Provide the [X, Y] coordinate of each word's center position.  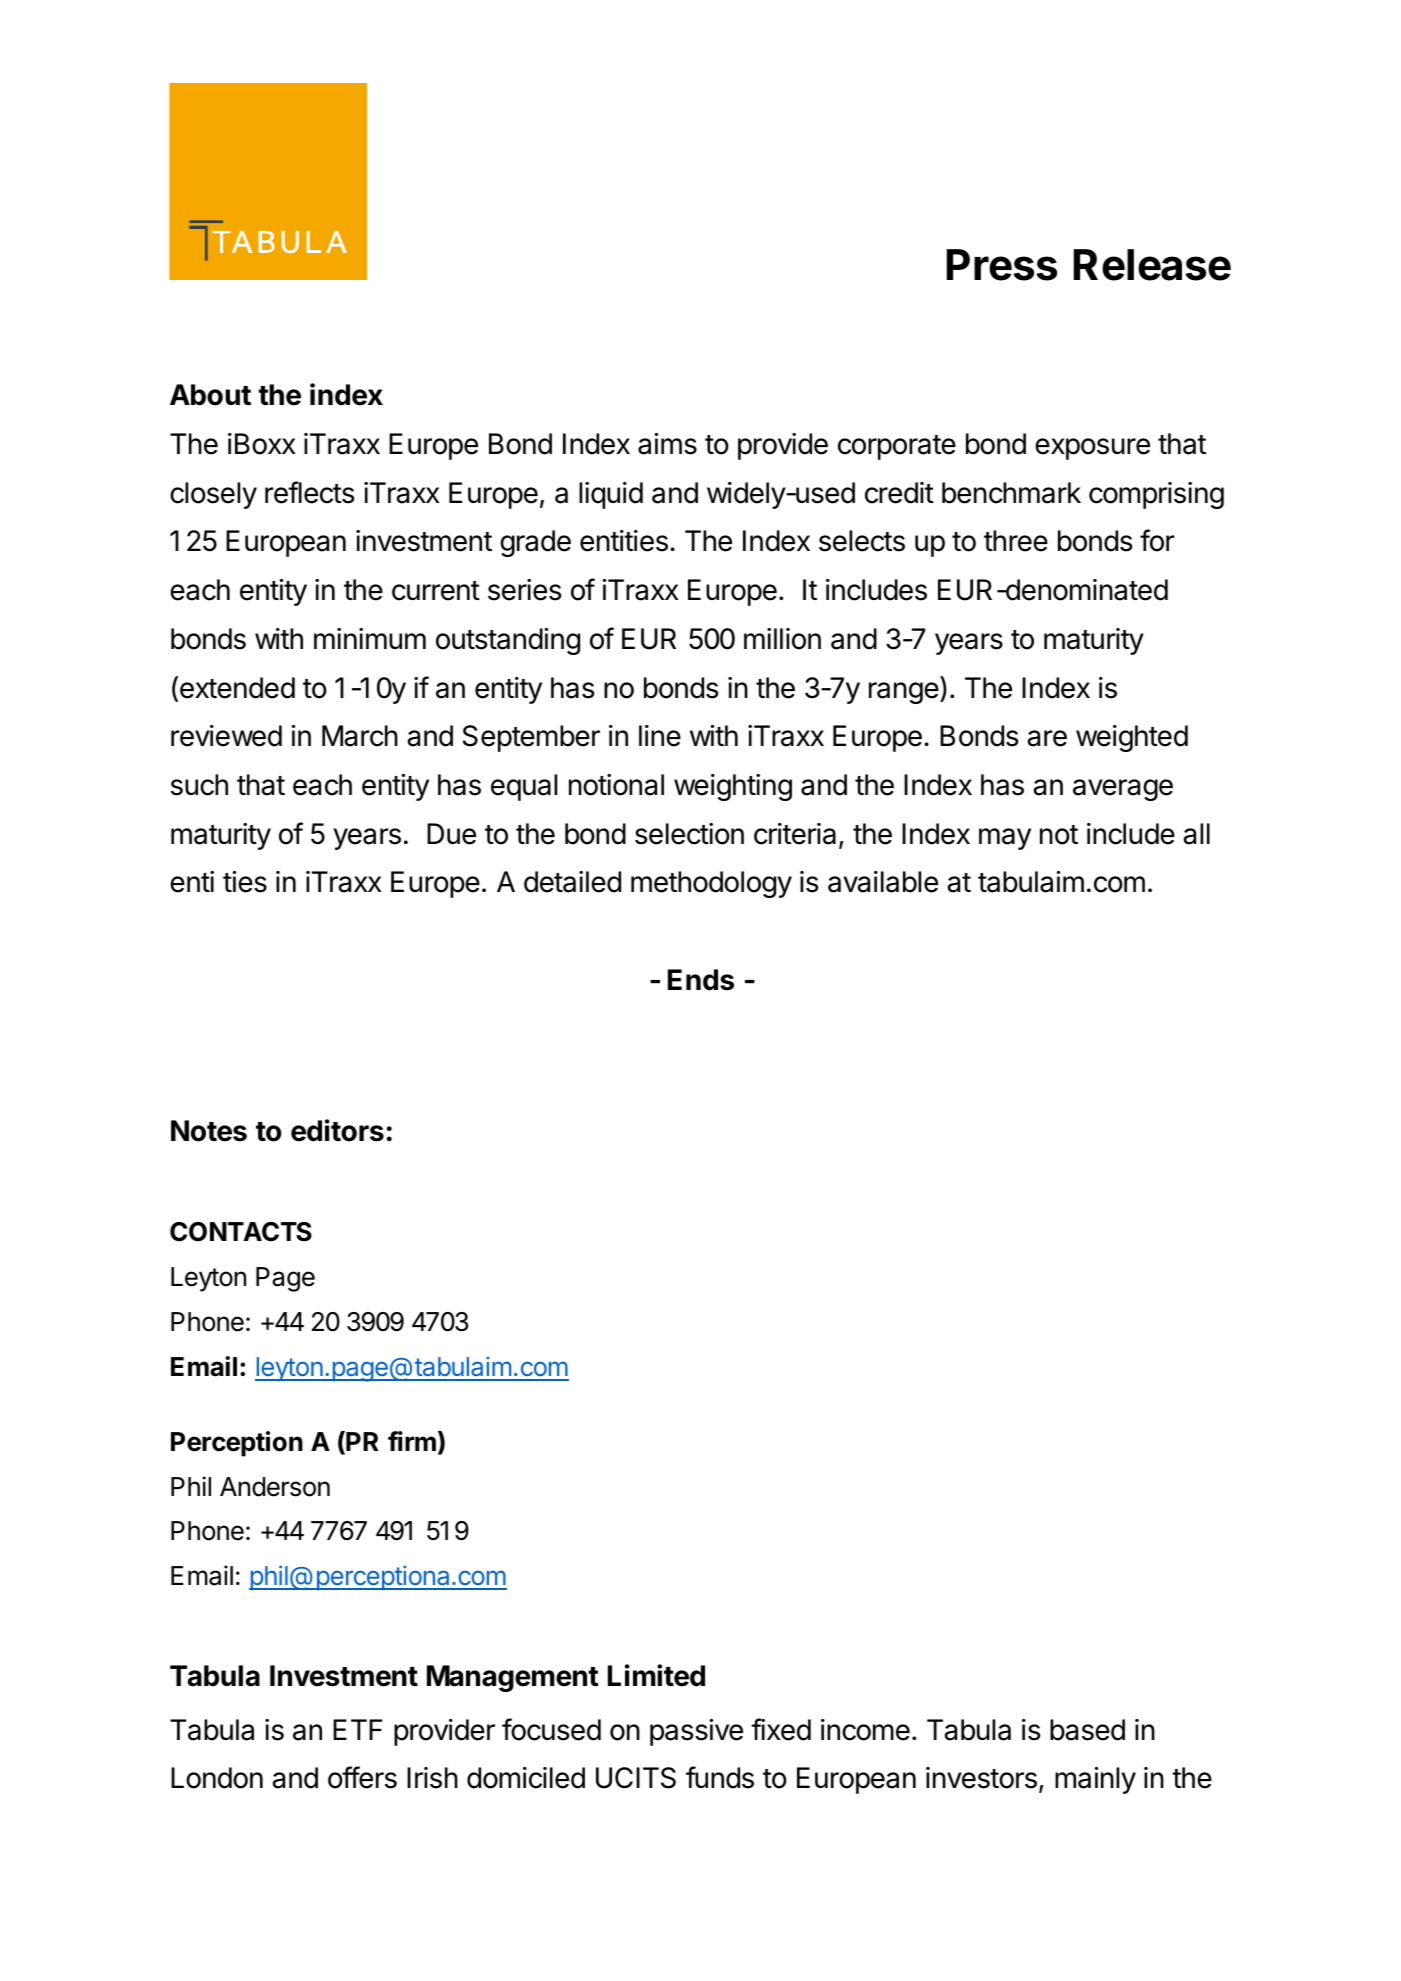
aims [667, 444]
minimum [370, 638]
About [210, 395]
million [782, 639]
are [1047, 738]
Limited [656, 1675]
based [1087, 1730]
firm [412, 1441]
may [1005, 839]
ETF [357, 1729]
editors [337, 1130]
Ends [701, 980]
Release [1152, 265]
